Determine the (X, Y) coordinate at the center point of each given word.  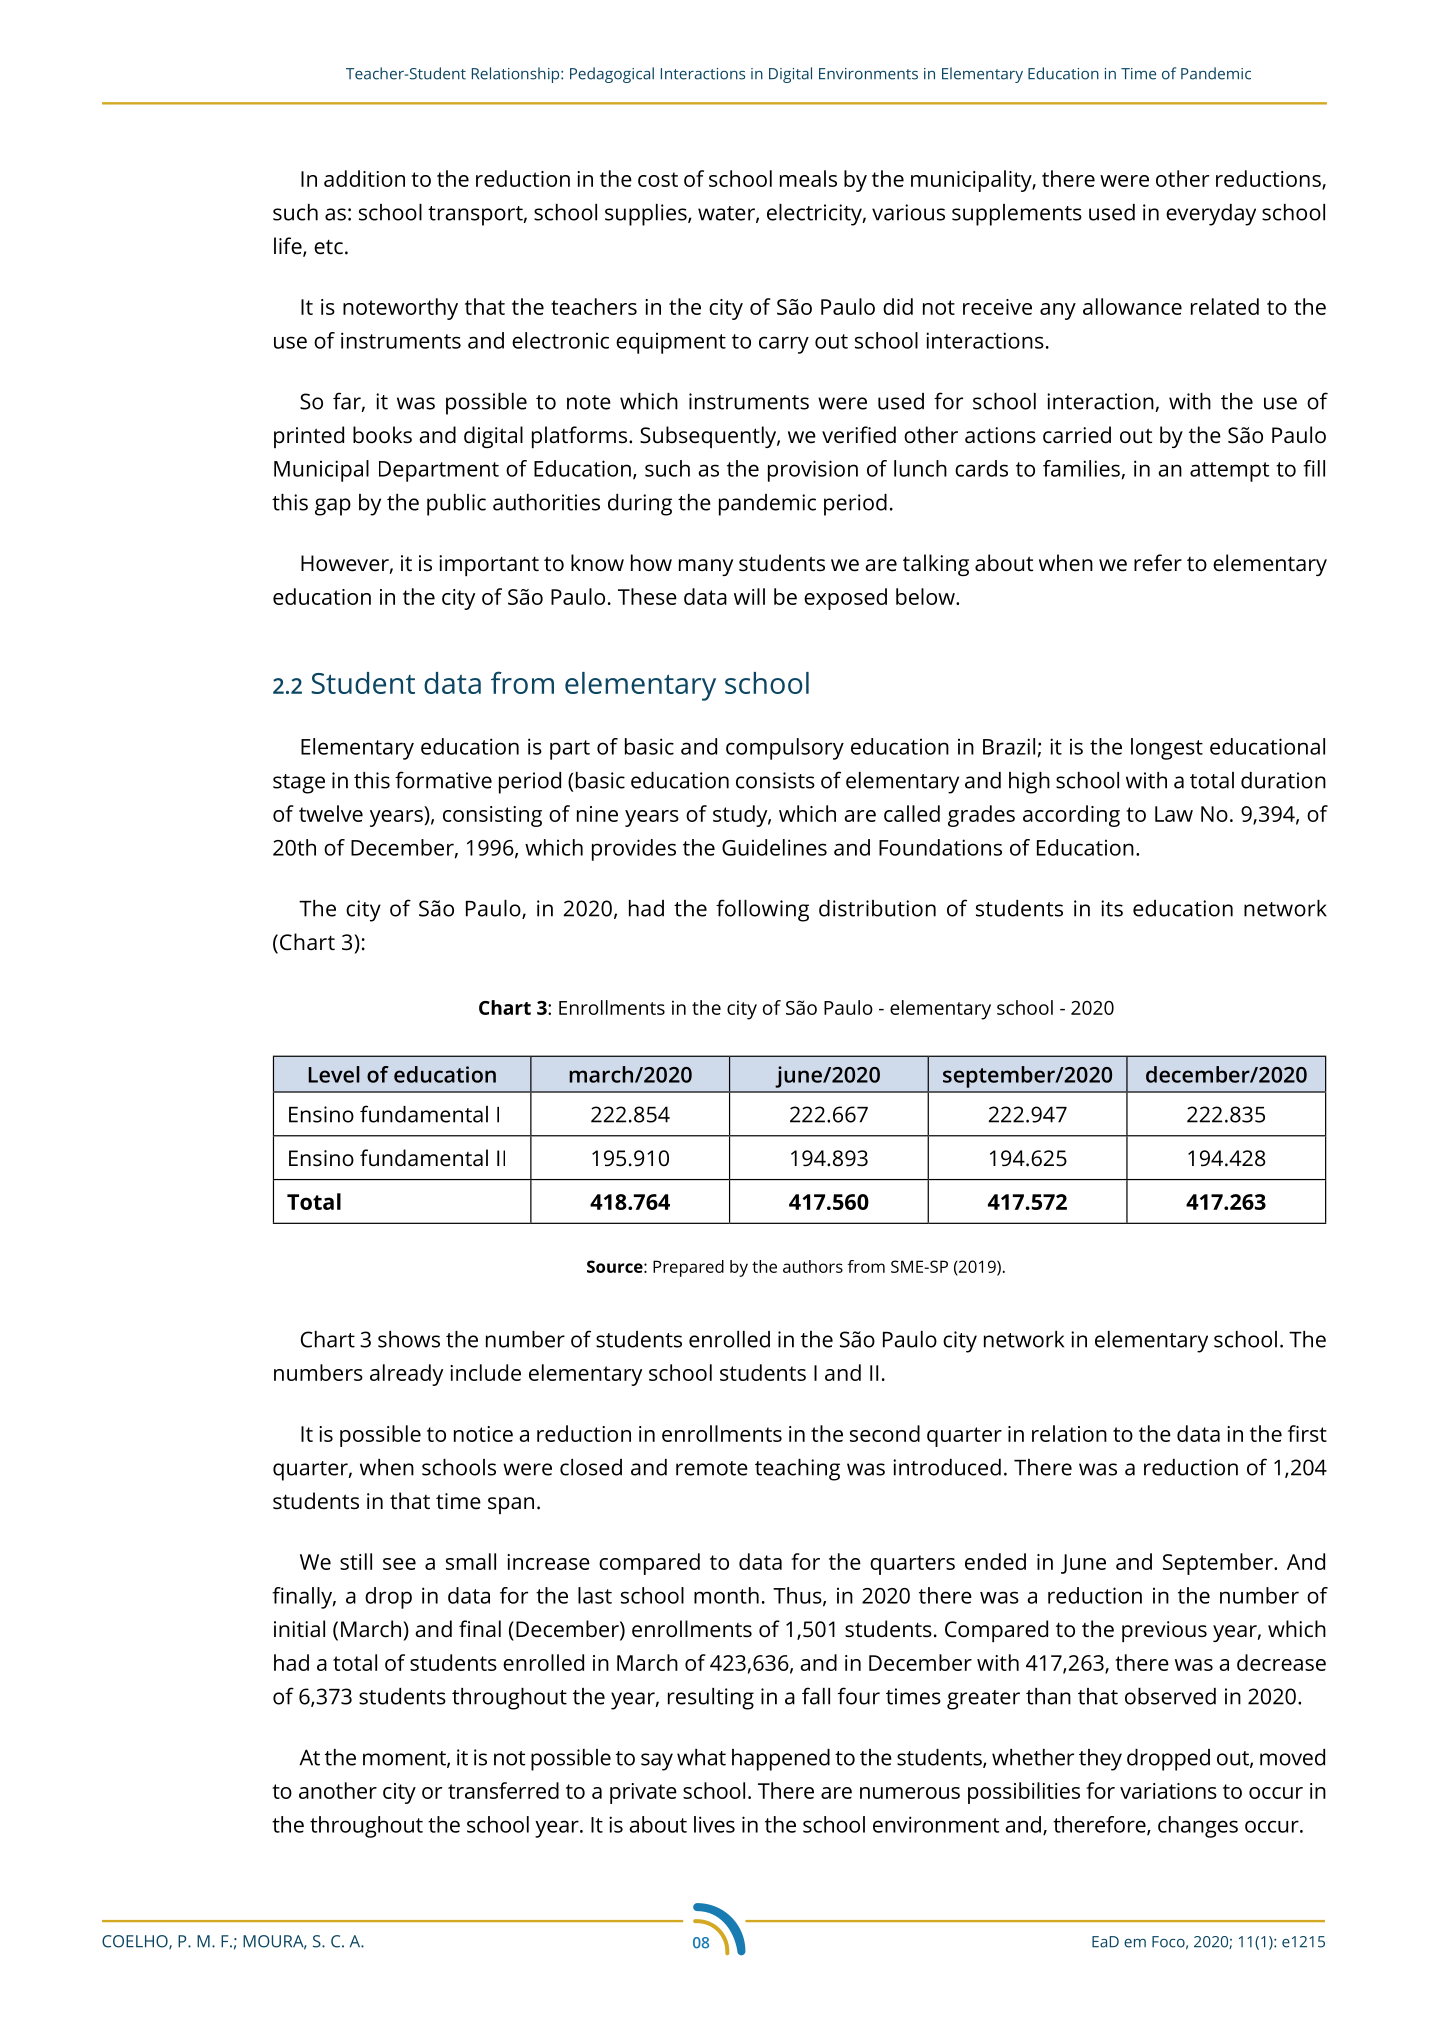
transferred (503, 1790)
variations (1168, 1791)
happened (781, 1760)
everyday (1211, 215)
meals (808, 178)
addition (364, 178)
